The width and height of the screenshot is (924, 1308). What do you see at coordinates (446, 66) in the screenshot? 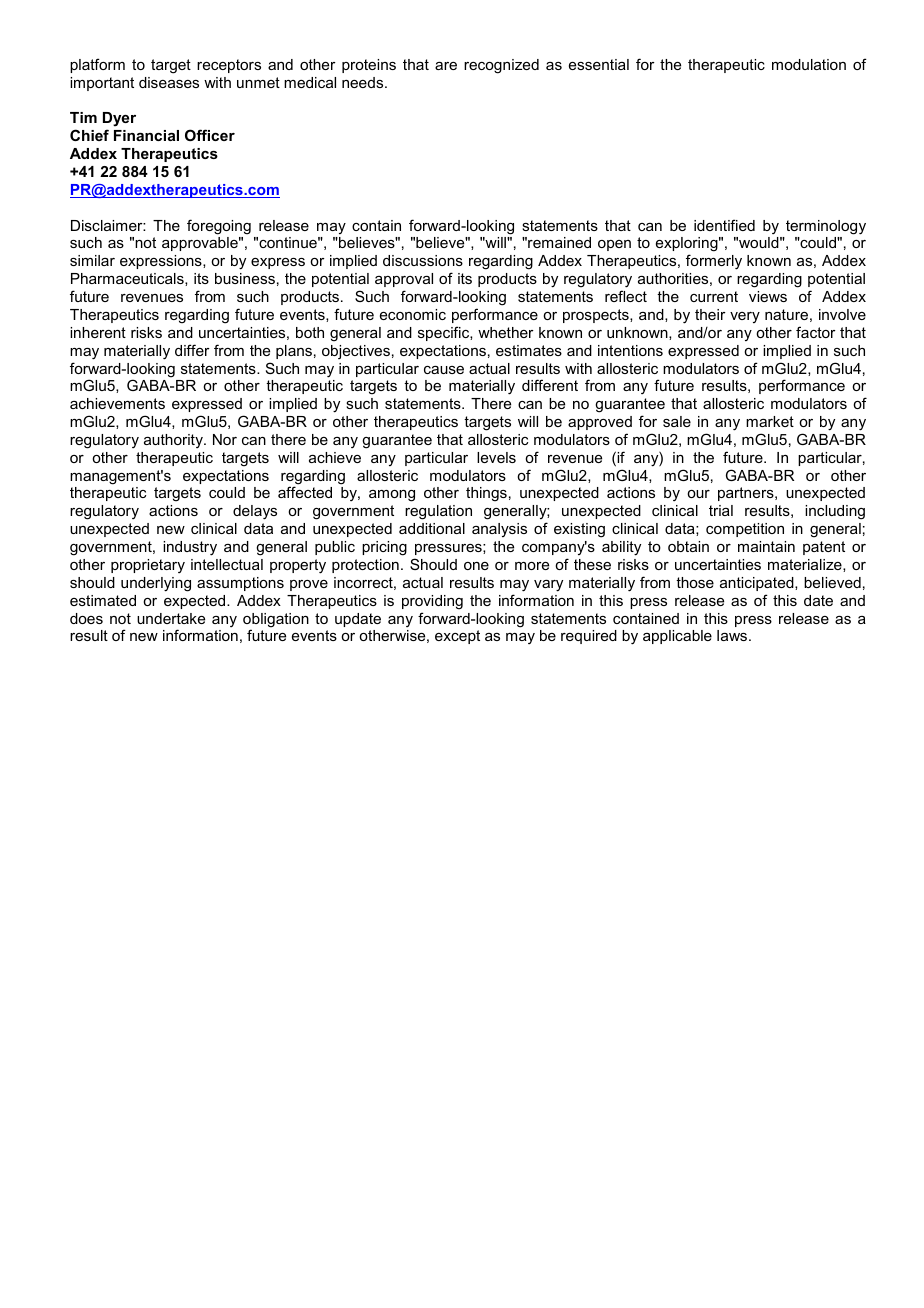
I see `are` at bounding box center [446, 66].
